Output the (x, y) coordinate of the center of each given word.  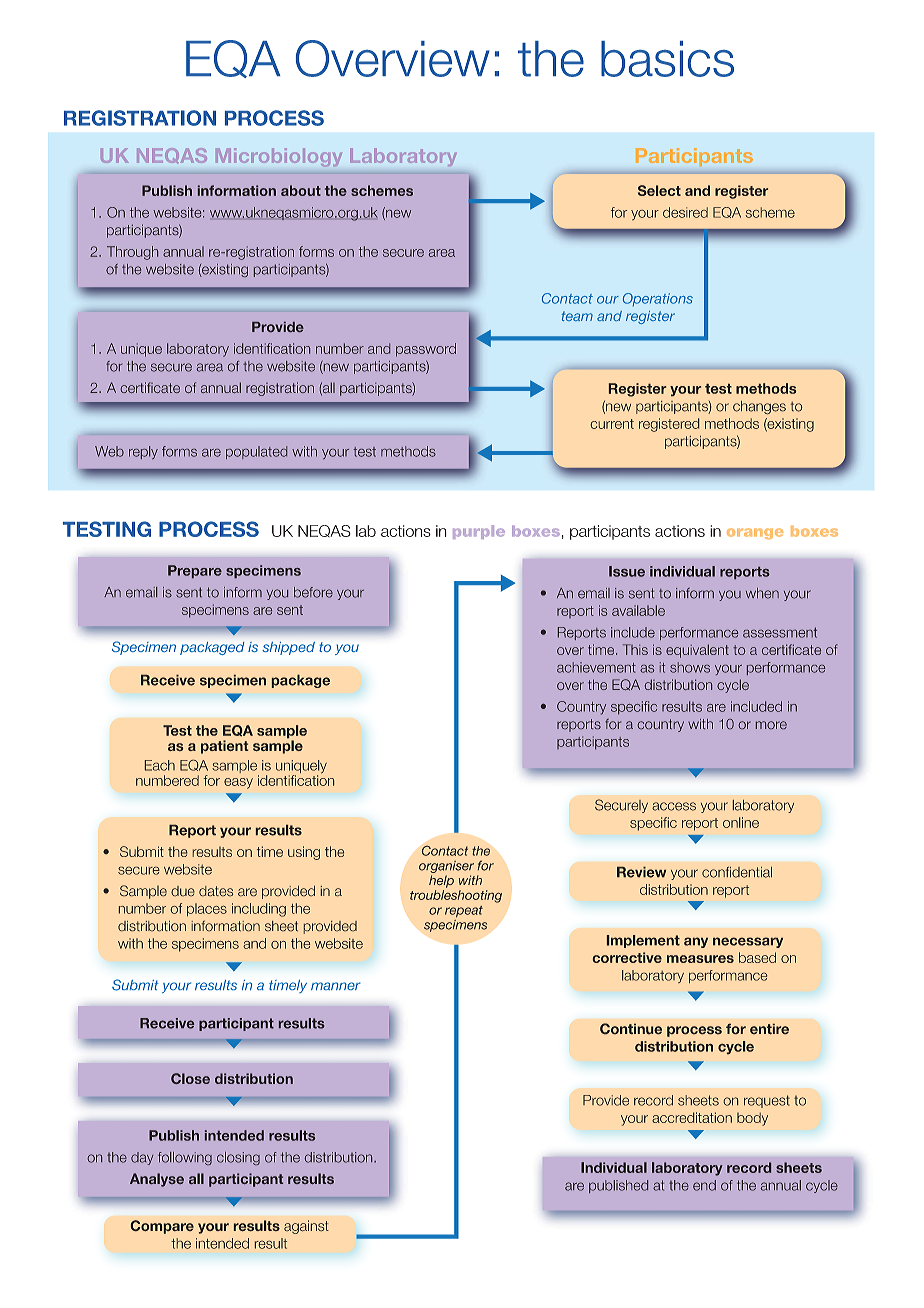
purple (479, 532)
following (185, 1158)
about (301, 190)
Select (659, 190)
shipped (289, 648)
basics (667, 59)
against (306, 1227)
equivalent (697, 651)
